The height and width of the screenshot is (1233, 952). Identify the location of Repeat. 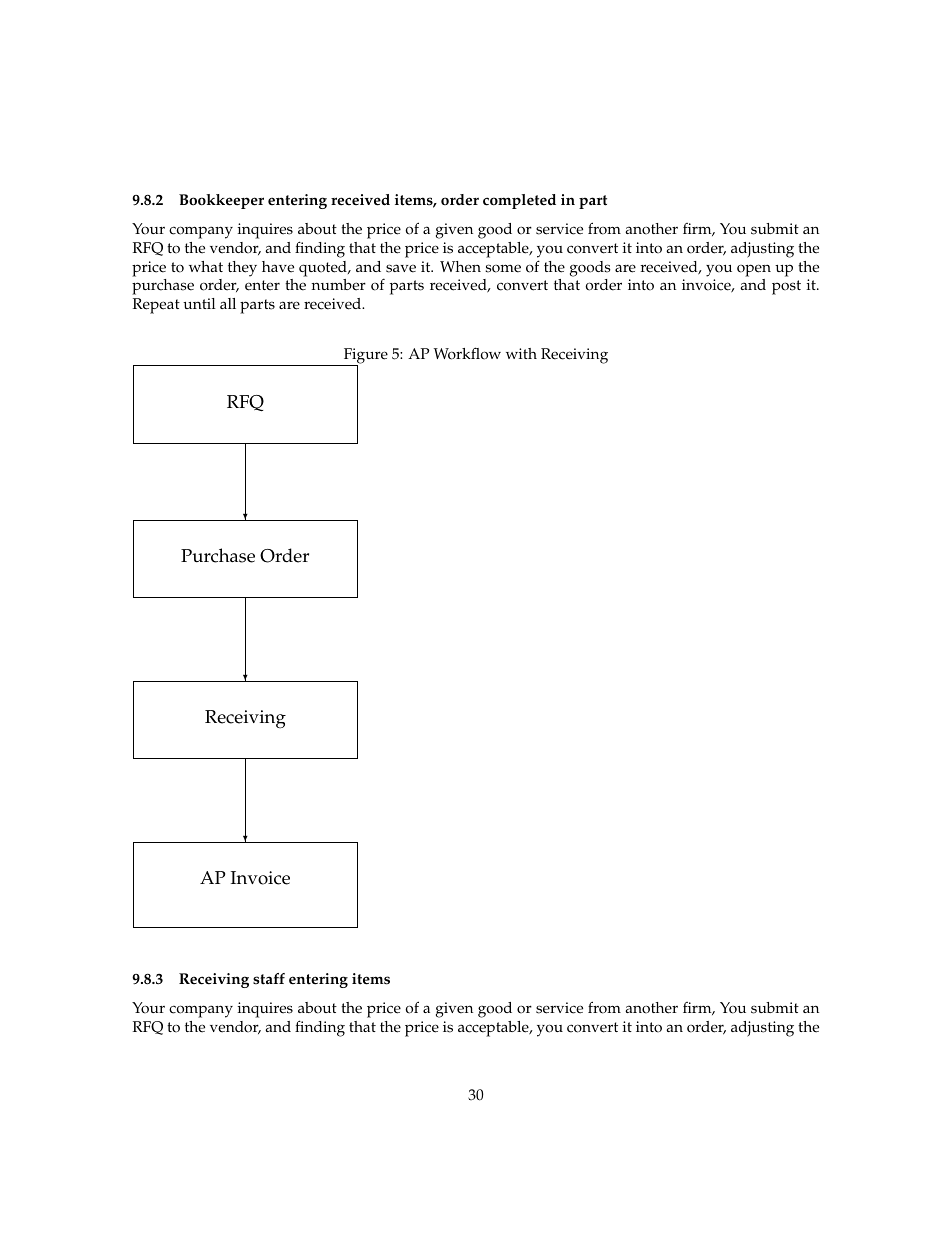
(156, 306).
